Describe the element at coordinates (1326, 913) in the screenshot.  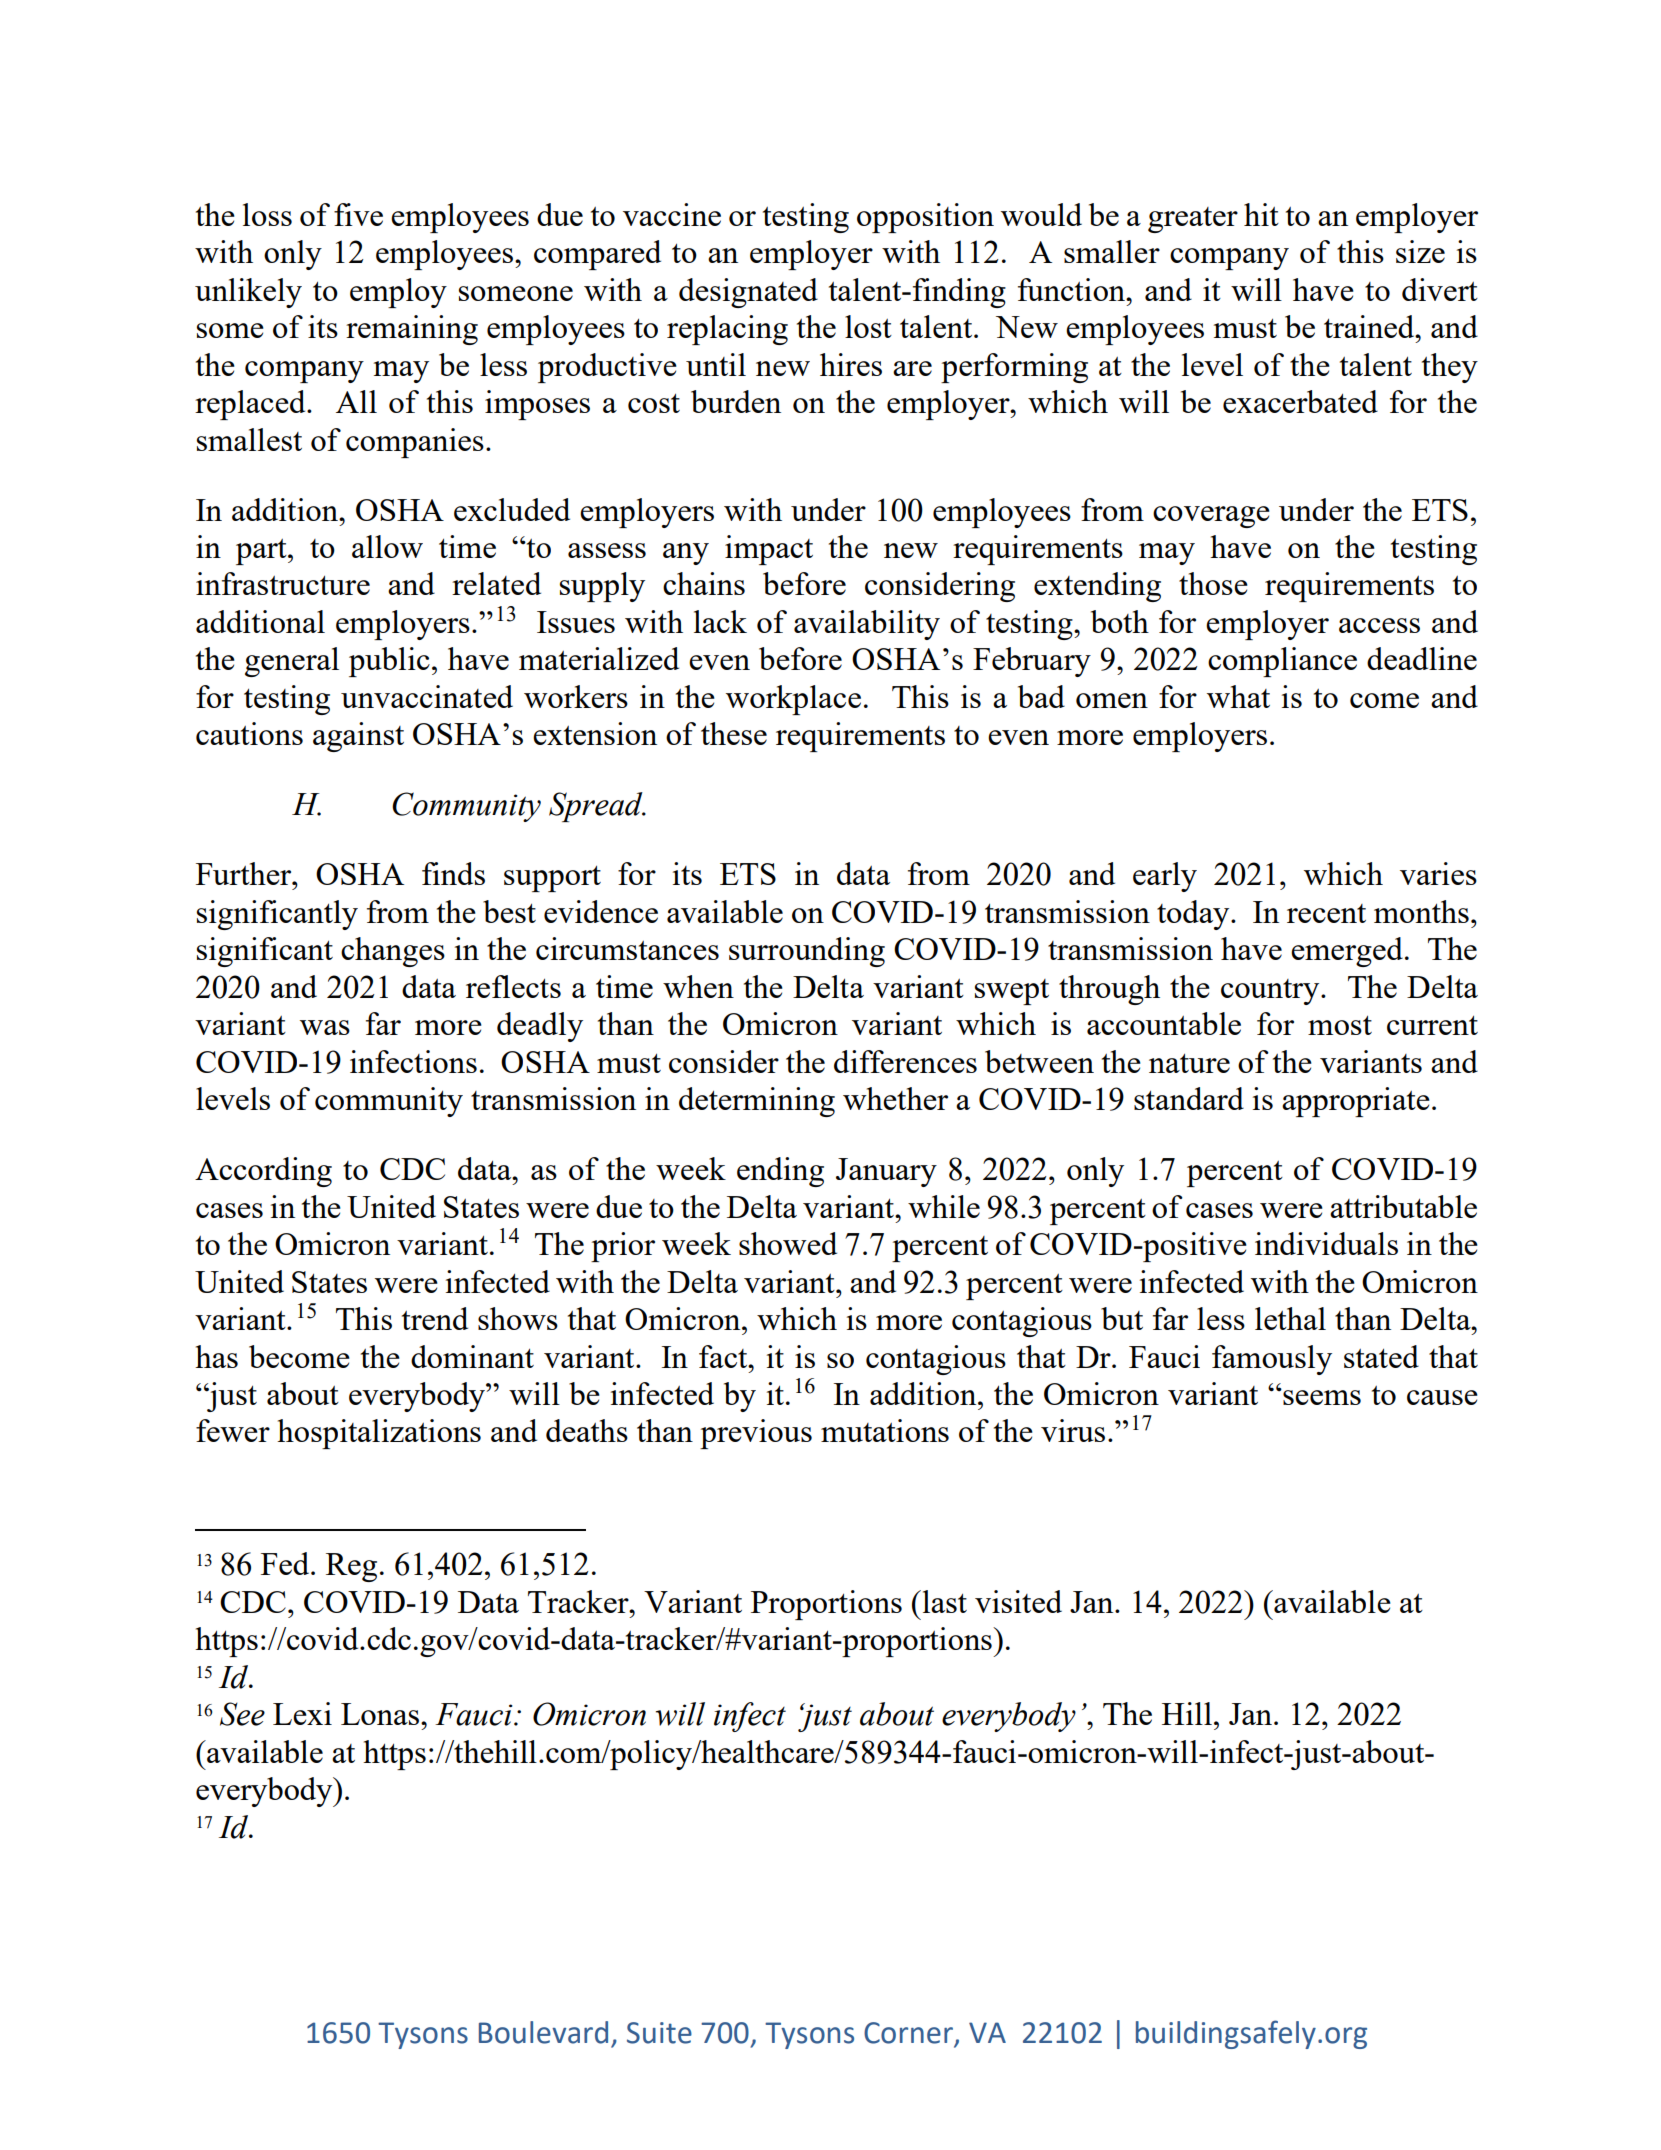
I see `recent` at that location.
